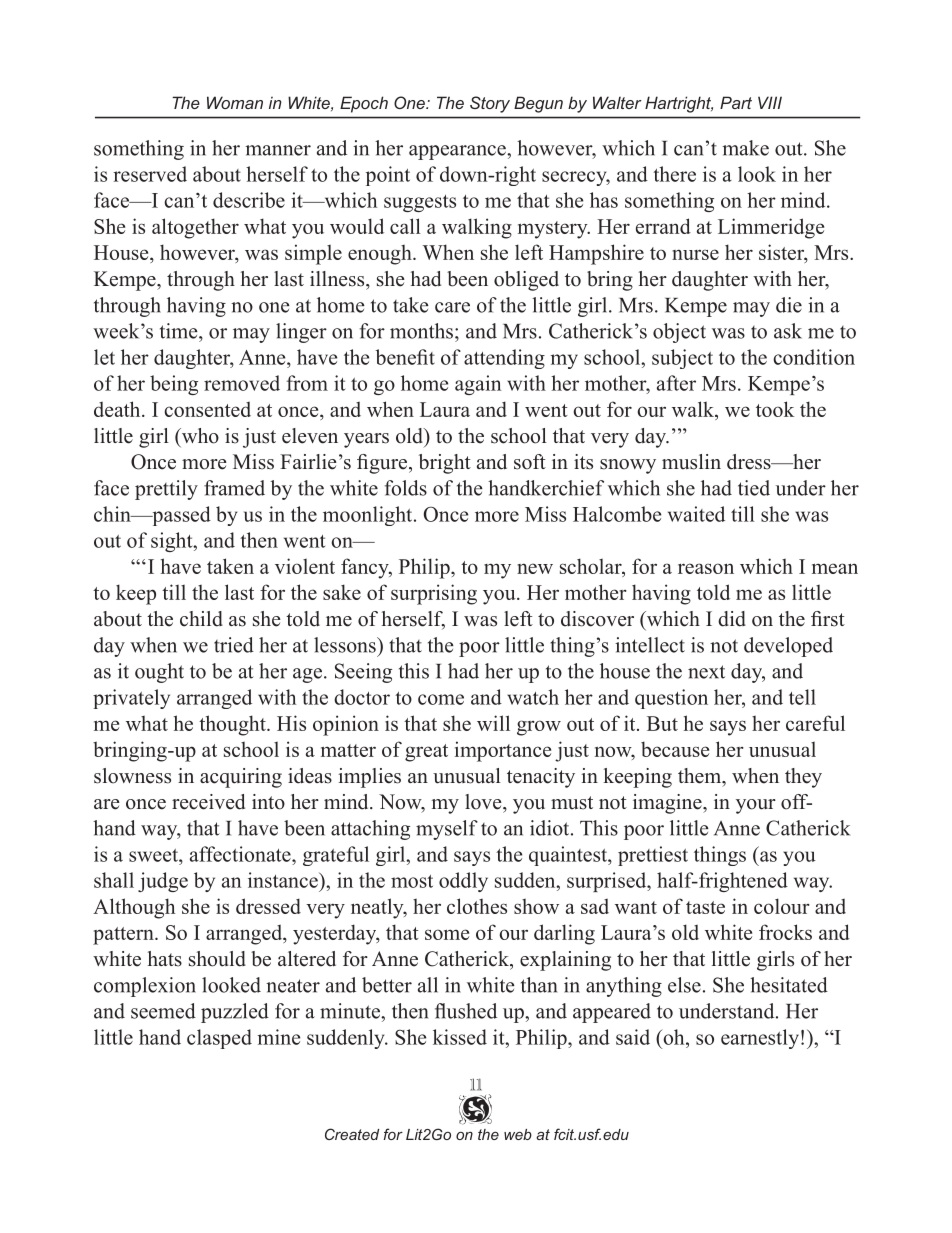  What do you see at coordinates (219, 1039) in the image?
I see `clasped` at bounding box center [219, 1039].
